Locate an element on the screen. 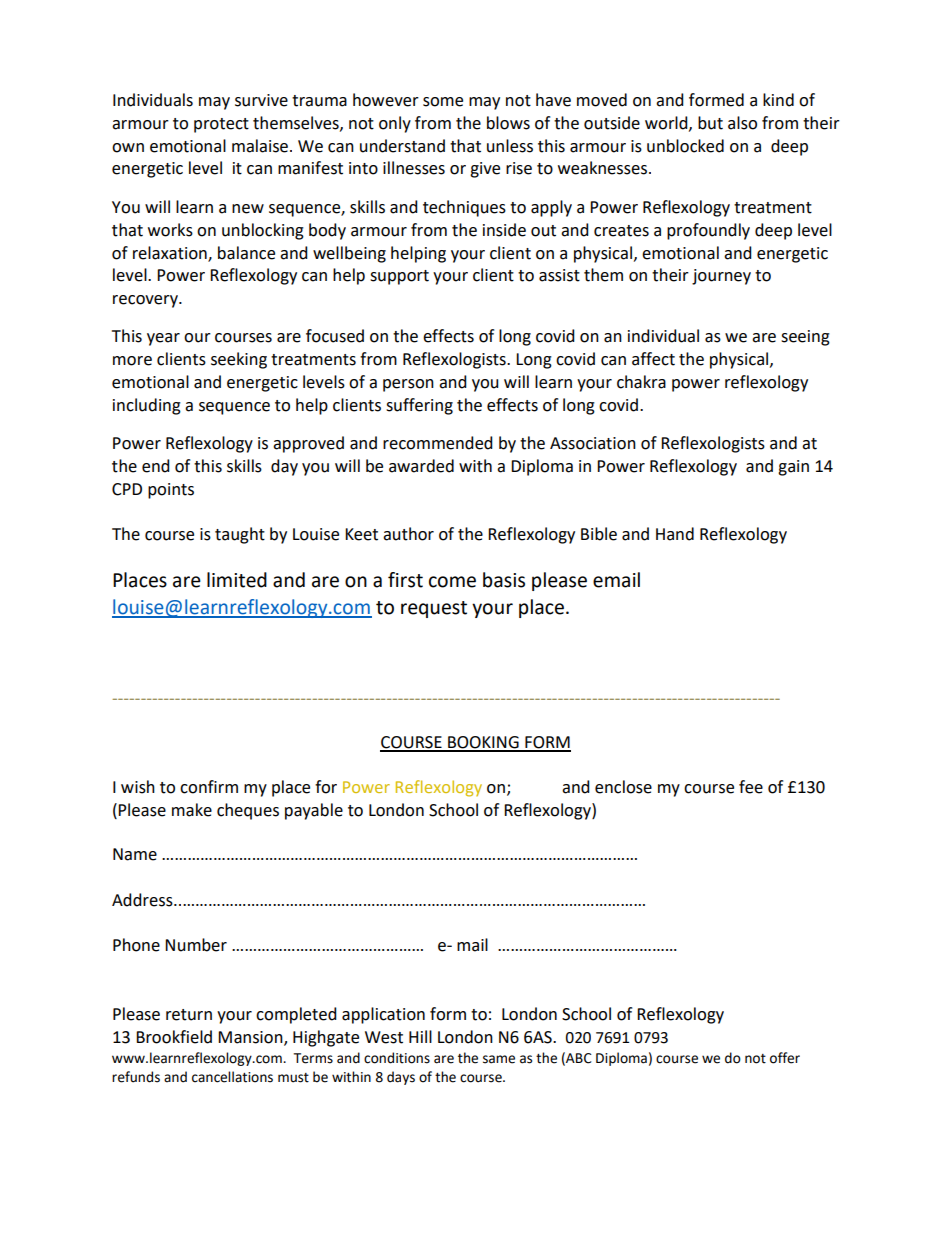 This screenshot has height=1233, width=952. blows is located at coordinates (508, 123).
